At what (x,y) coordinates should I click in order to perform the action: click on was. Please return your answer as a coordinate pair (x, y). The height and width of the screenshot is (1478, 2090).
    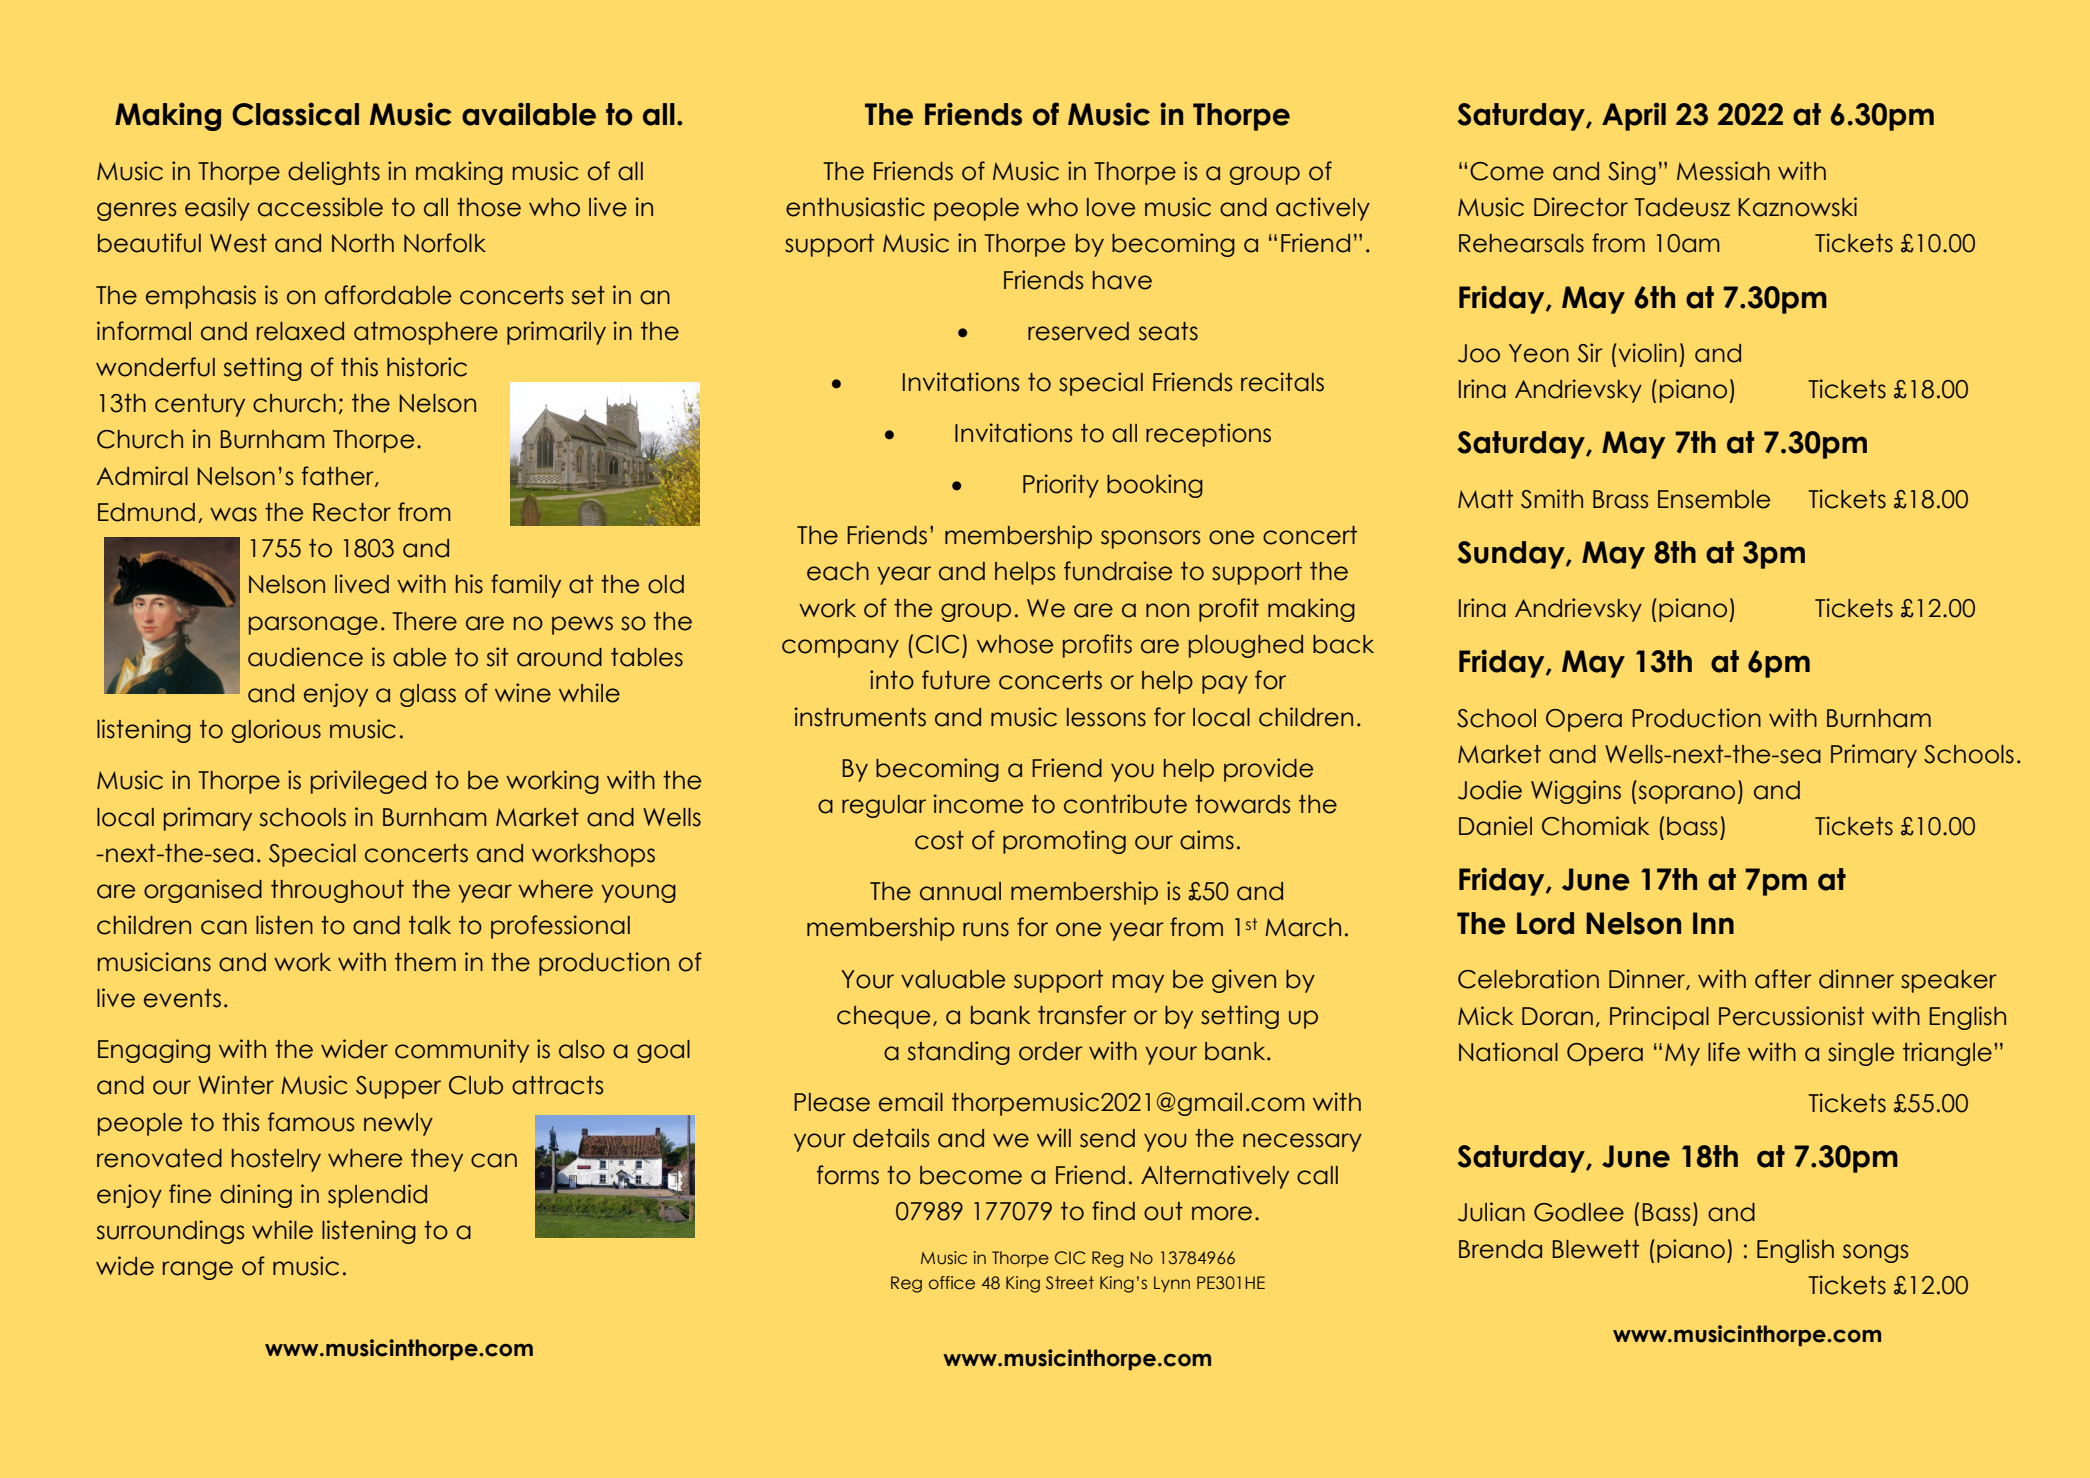
    Looking at the image, I should click on (233, 514).
